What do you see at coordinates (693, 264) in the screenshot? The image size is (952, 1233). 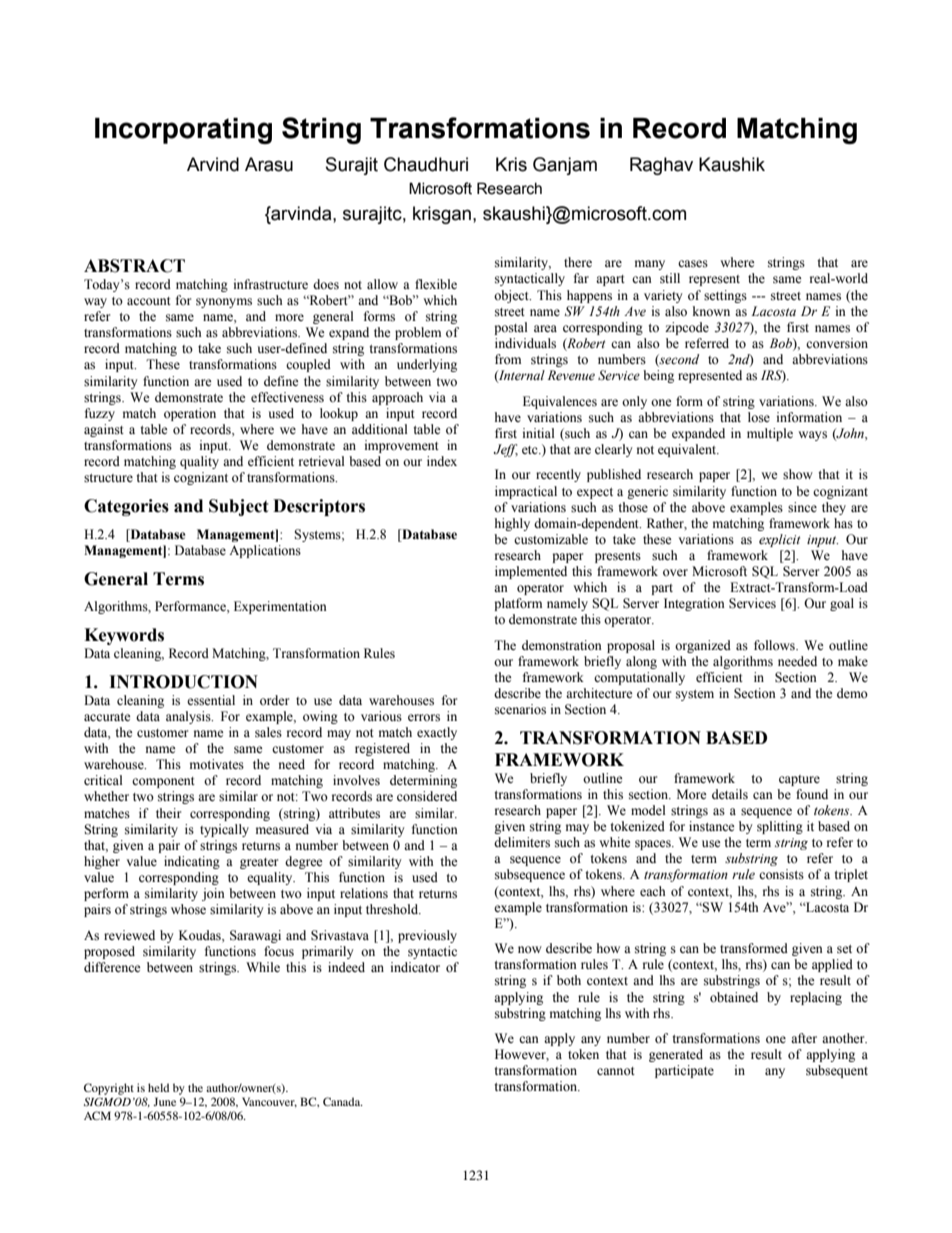 I see `cases` at bounding box center [693, 264].
